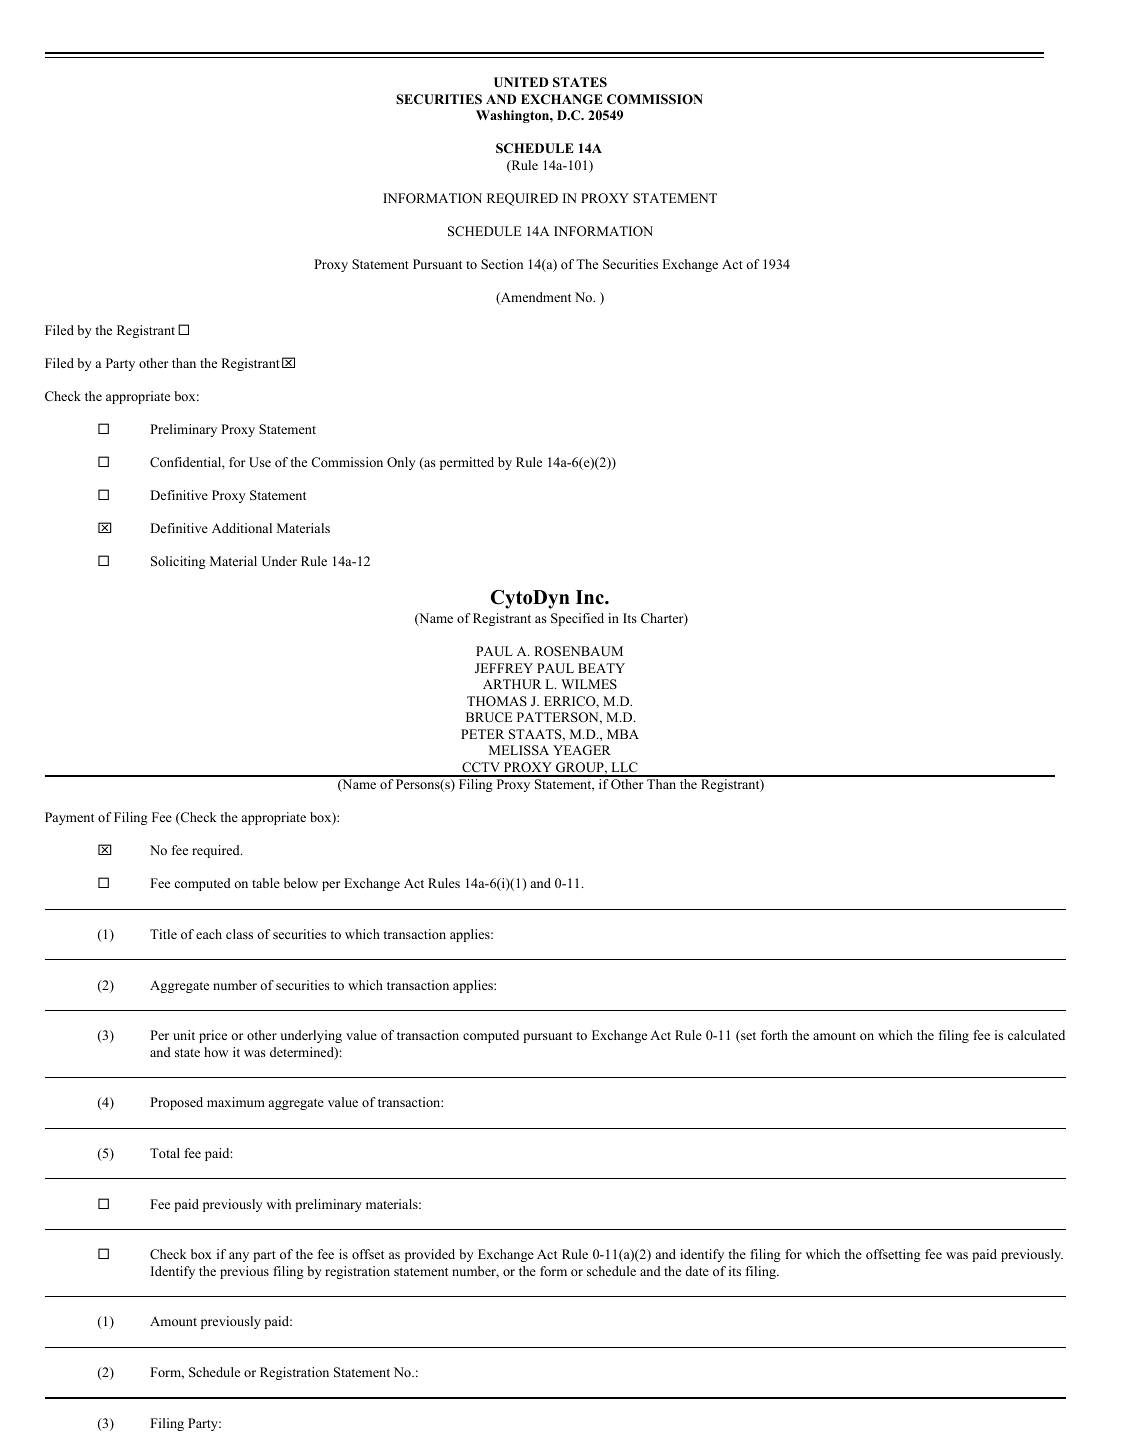 The width and height of the page is (1122, 1453). What do you see at coordinates (1036, 1035) in the page?
I see `calculated` at bounding box center [1036, 1035].
